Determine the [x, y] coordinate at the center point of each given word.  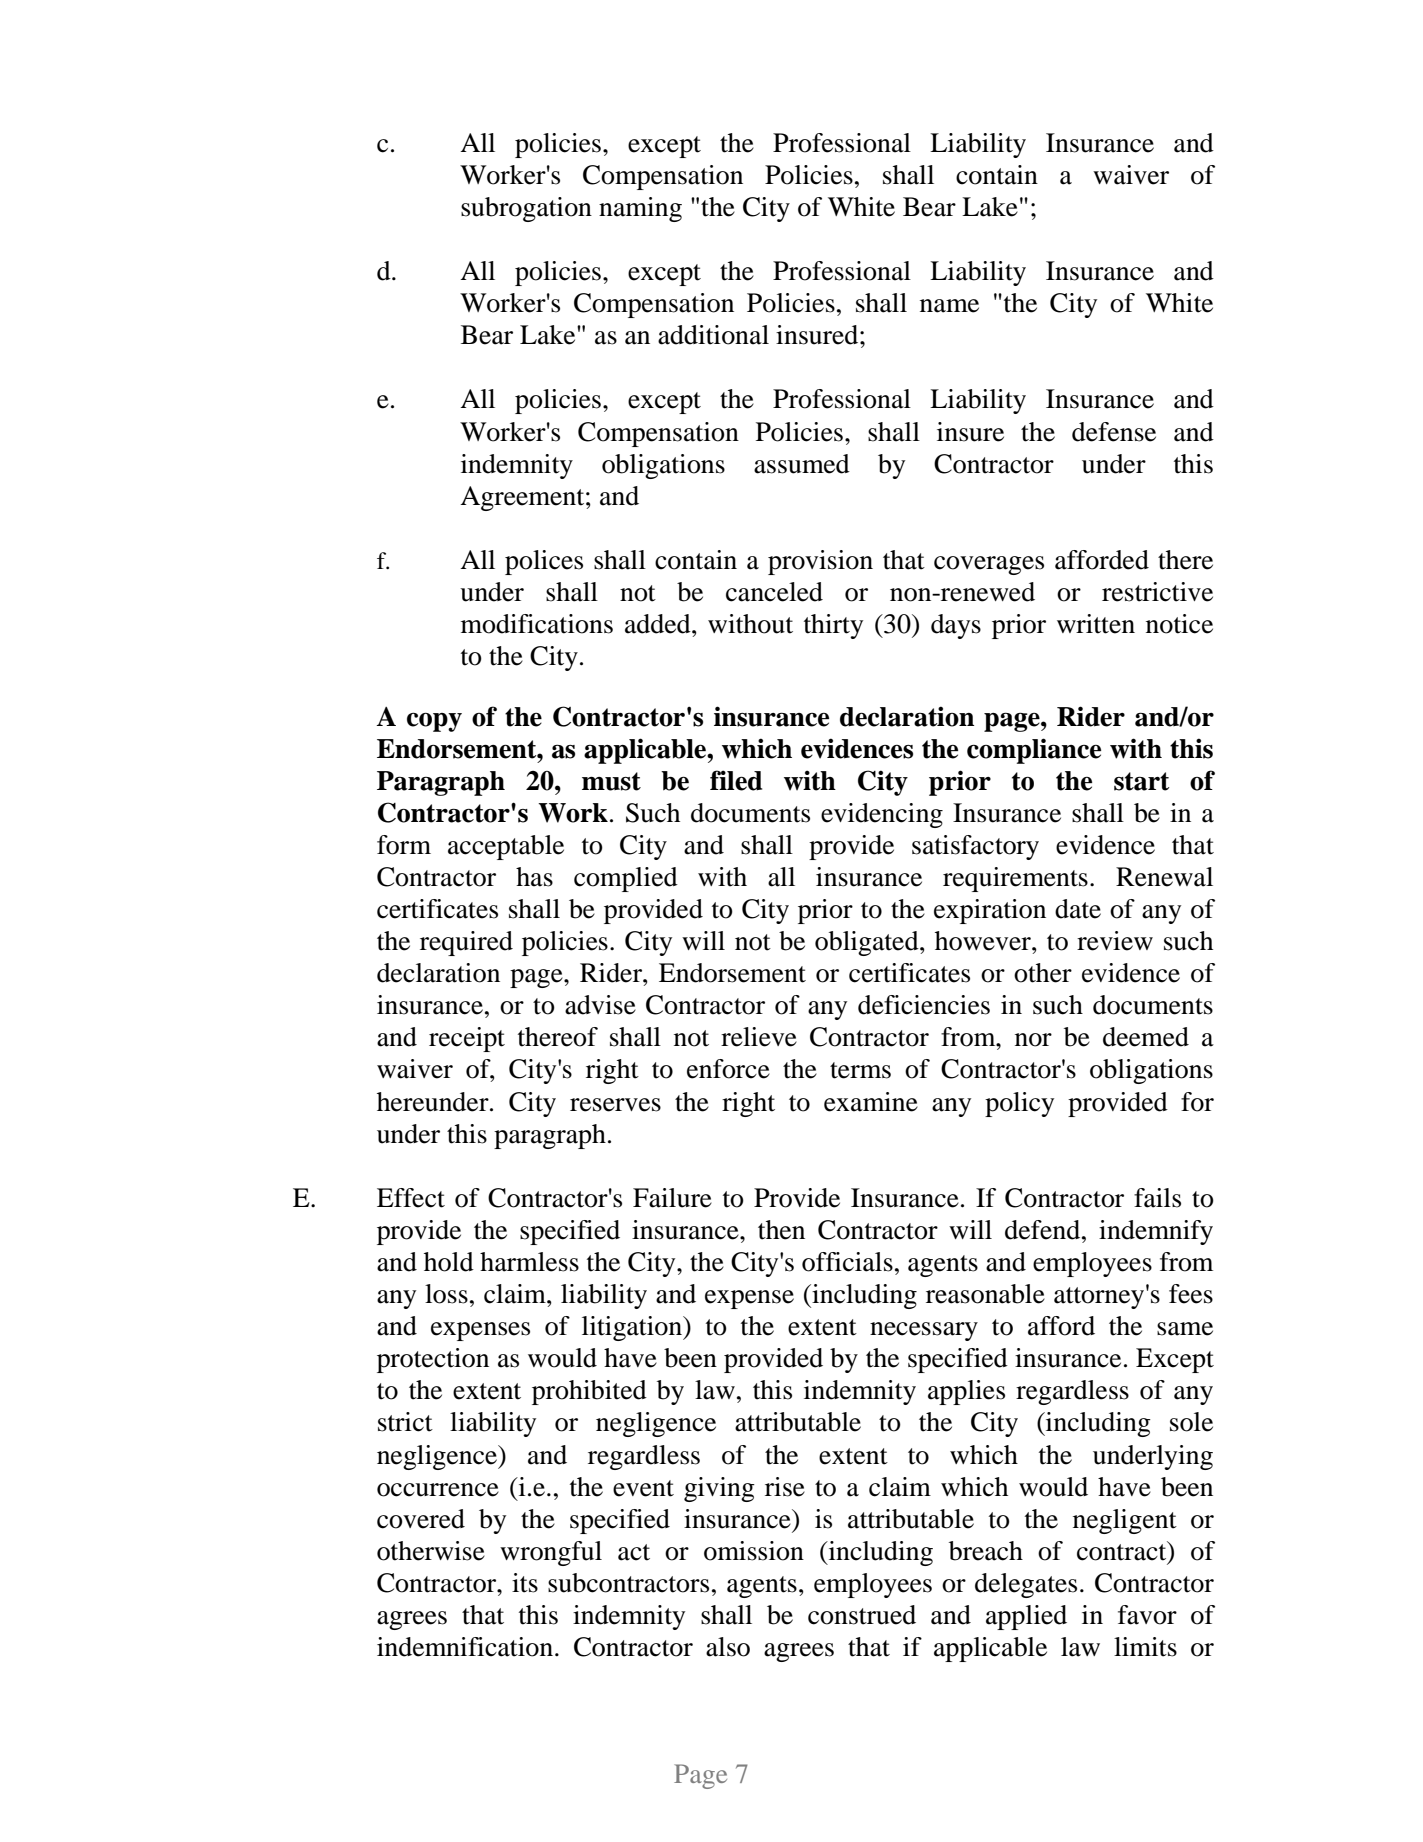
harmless [529, 1262]
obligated [868, 943]
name [949, 306]
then [781, 1230]
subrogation [526, 209]
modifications [537, 624]
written [1096, 624]
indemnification [465, 1647]
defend [1044, 1230]
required [466, 943]
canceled [774, 592]
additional [713, 335]
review [1115, 941]
